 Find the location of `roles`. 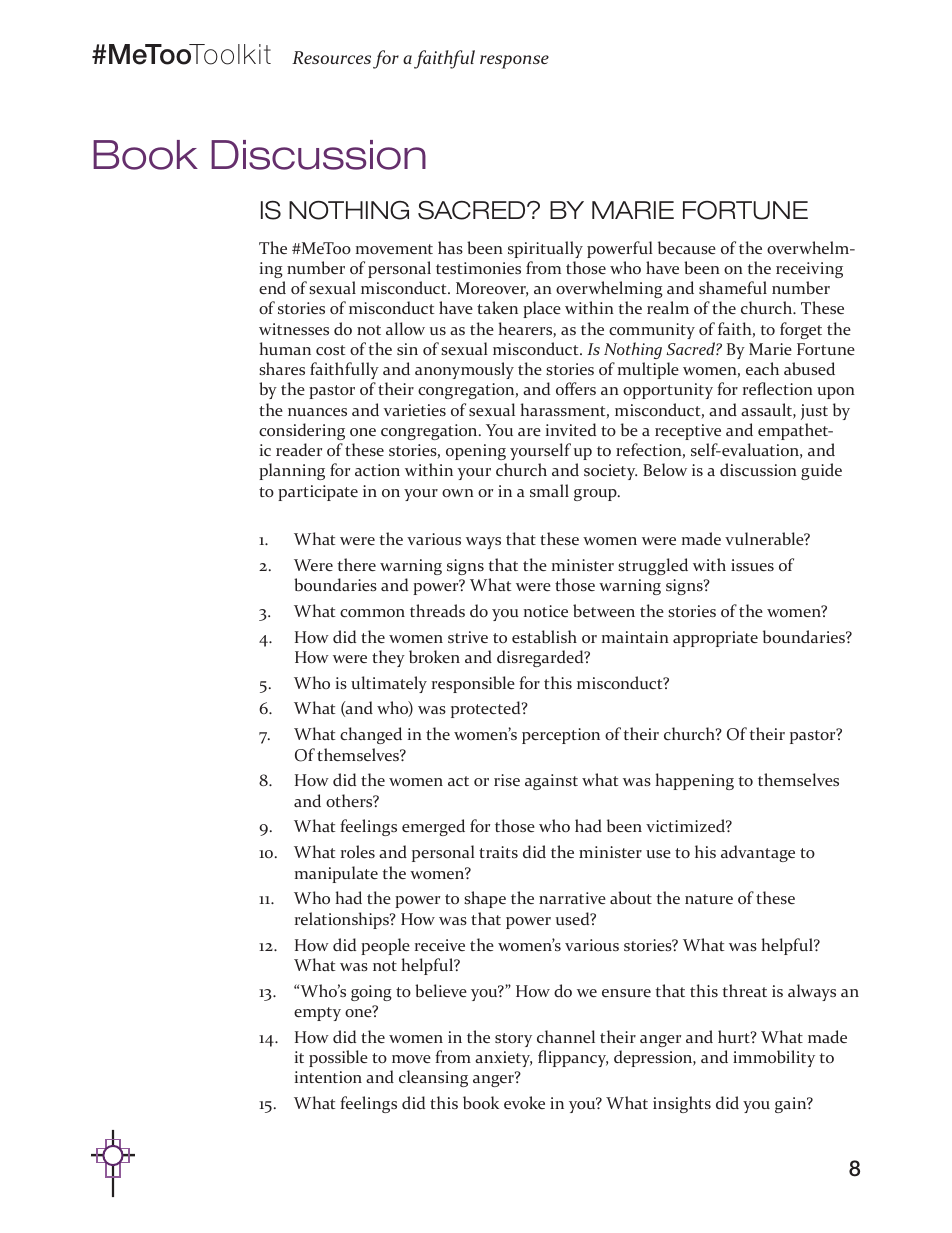

roles is located at coordinates (358, 851).
